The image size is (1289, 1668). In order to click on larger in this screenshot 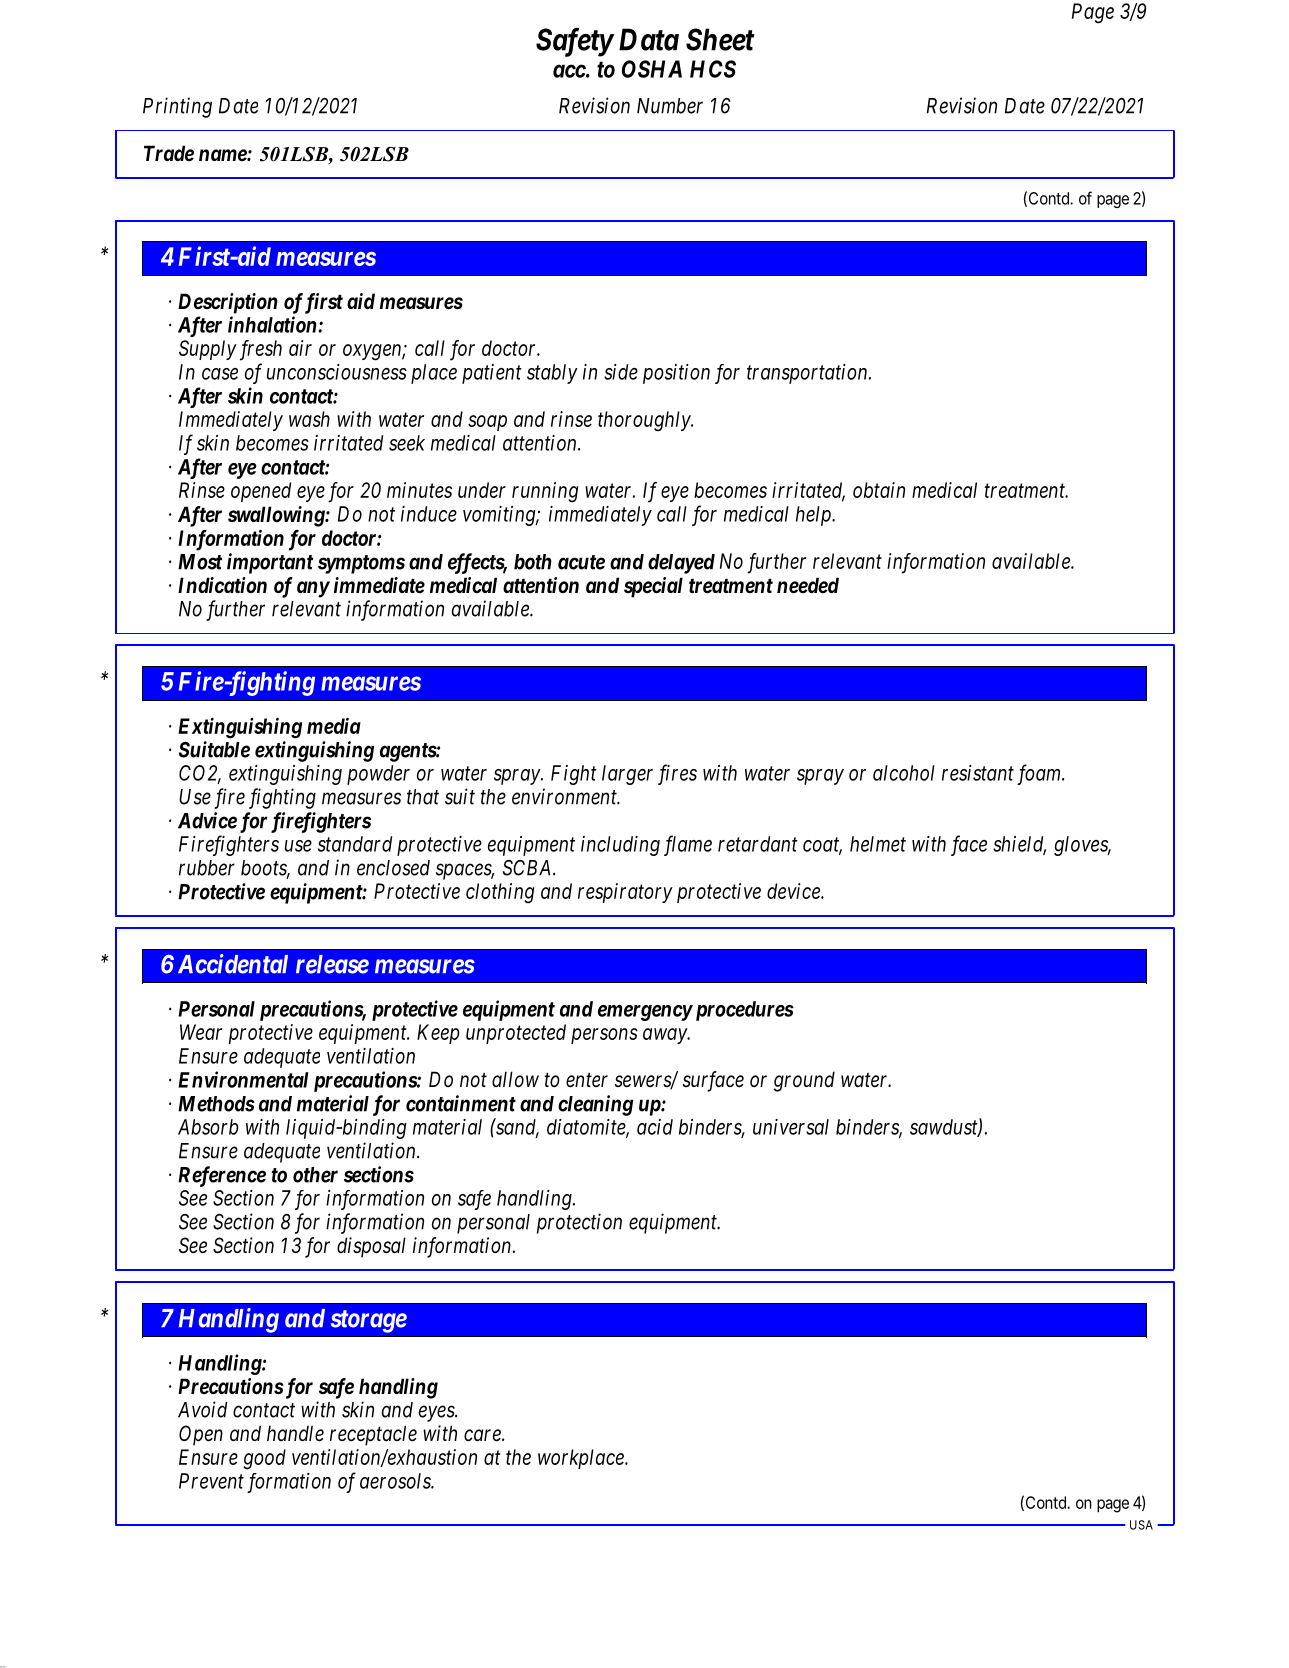, I will do `click(627, 775)`.
